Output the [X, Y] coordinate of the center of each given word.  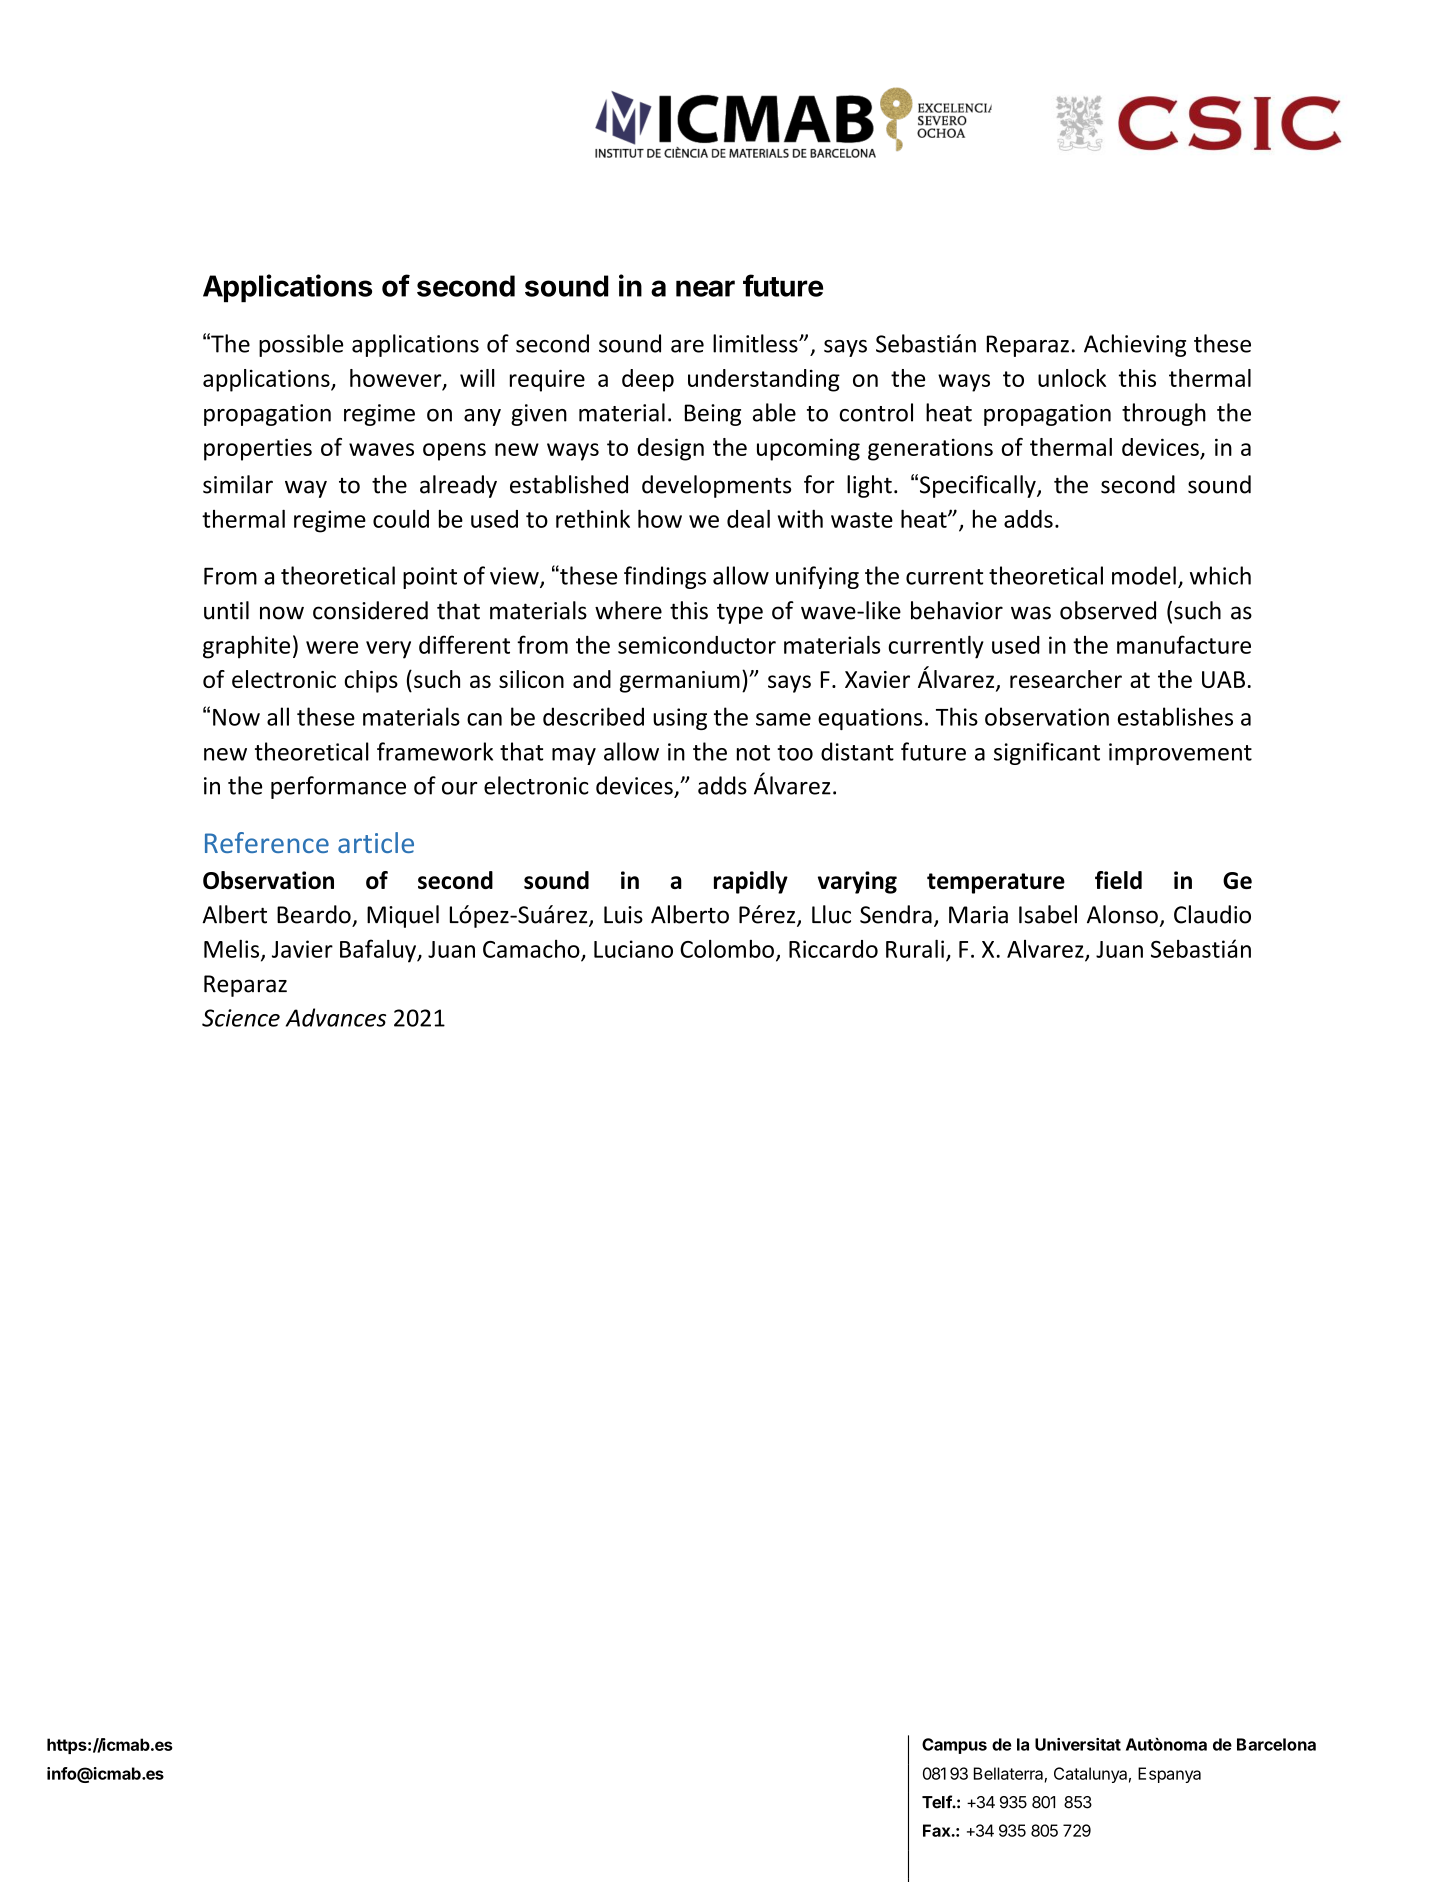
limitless [756, 343]
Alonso [1122, 914]
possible [301, 345]
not [753, 753]
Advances [336, 1017]
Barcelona [1276, 1744]
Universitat [1078, 1744]
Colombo [727, 949]
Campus [954, 1746]
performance [338, 787]
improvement [1180, 754]
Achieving [1135, 345]
